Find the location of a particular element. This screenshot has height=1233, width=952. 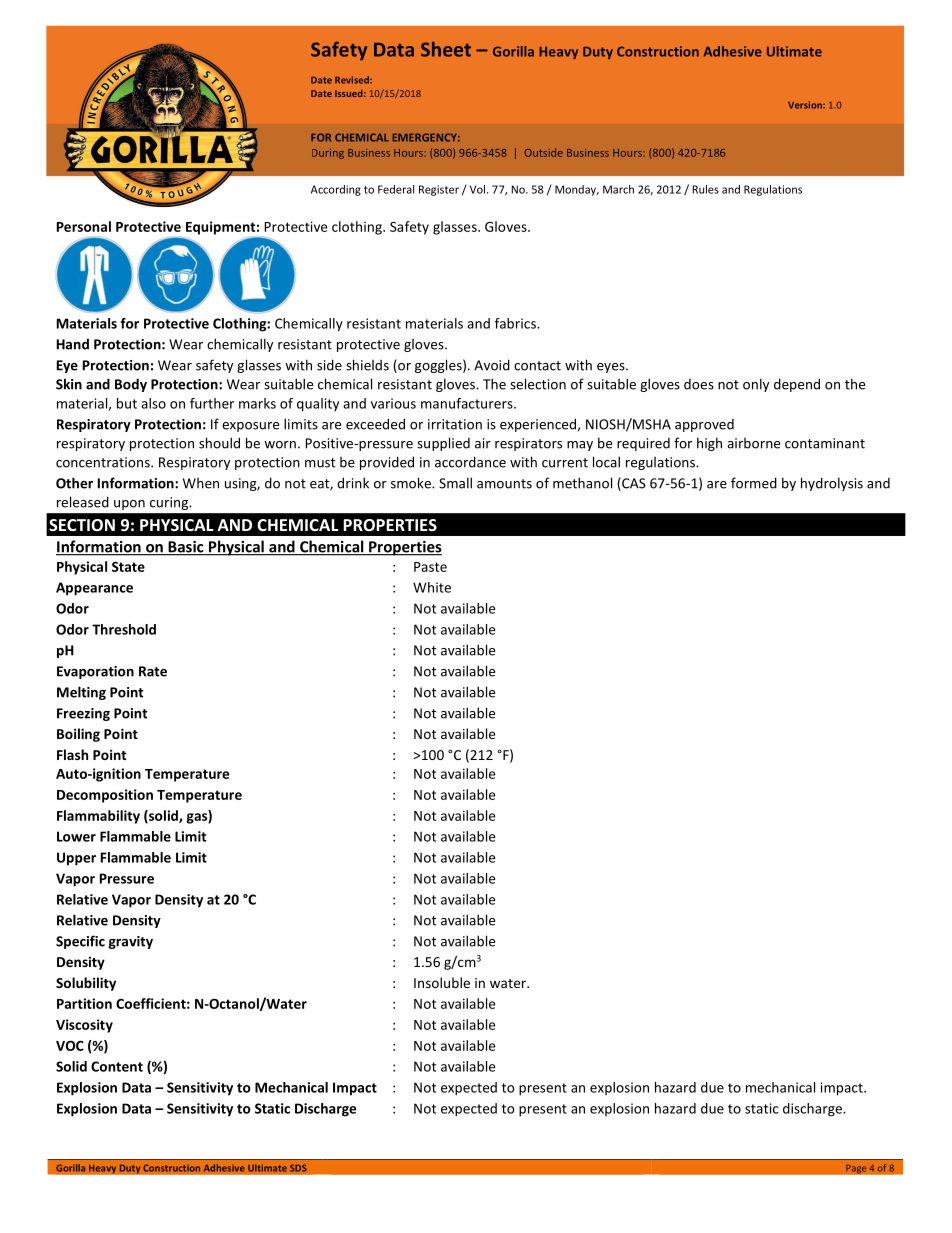

Threshold is located at coordinates (124, 629).
